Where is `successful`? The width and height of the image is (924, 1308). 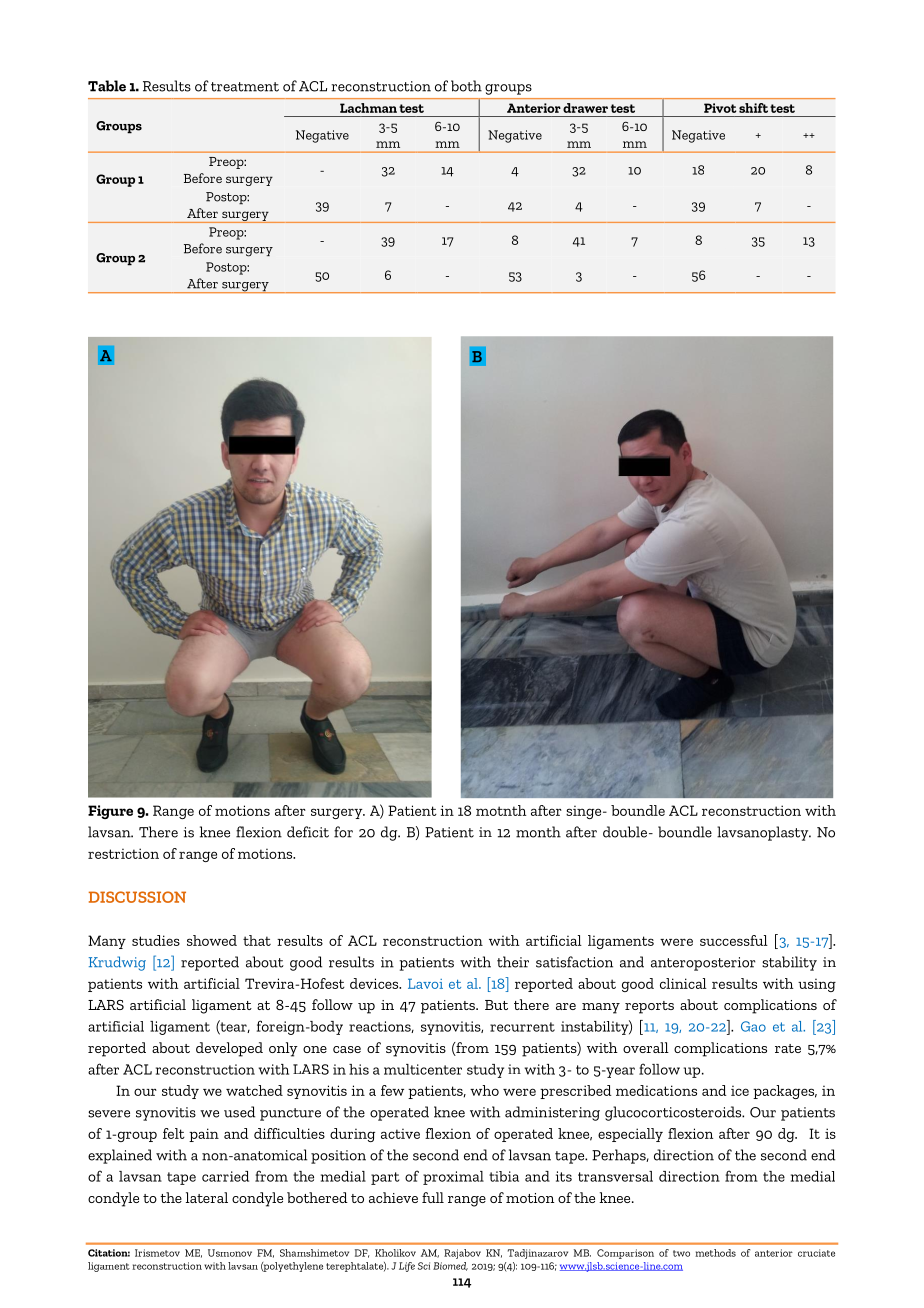 successful is located at coordinates (734, 940).
